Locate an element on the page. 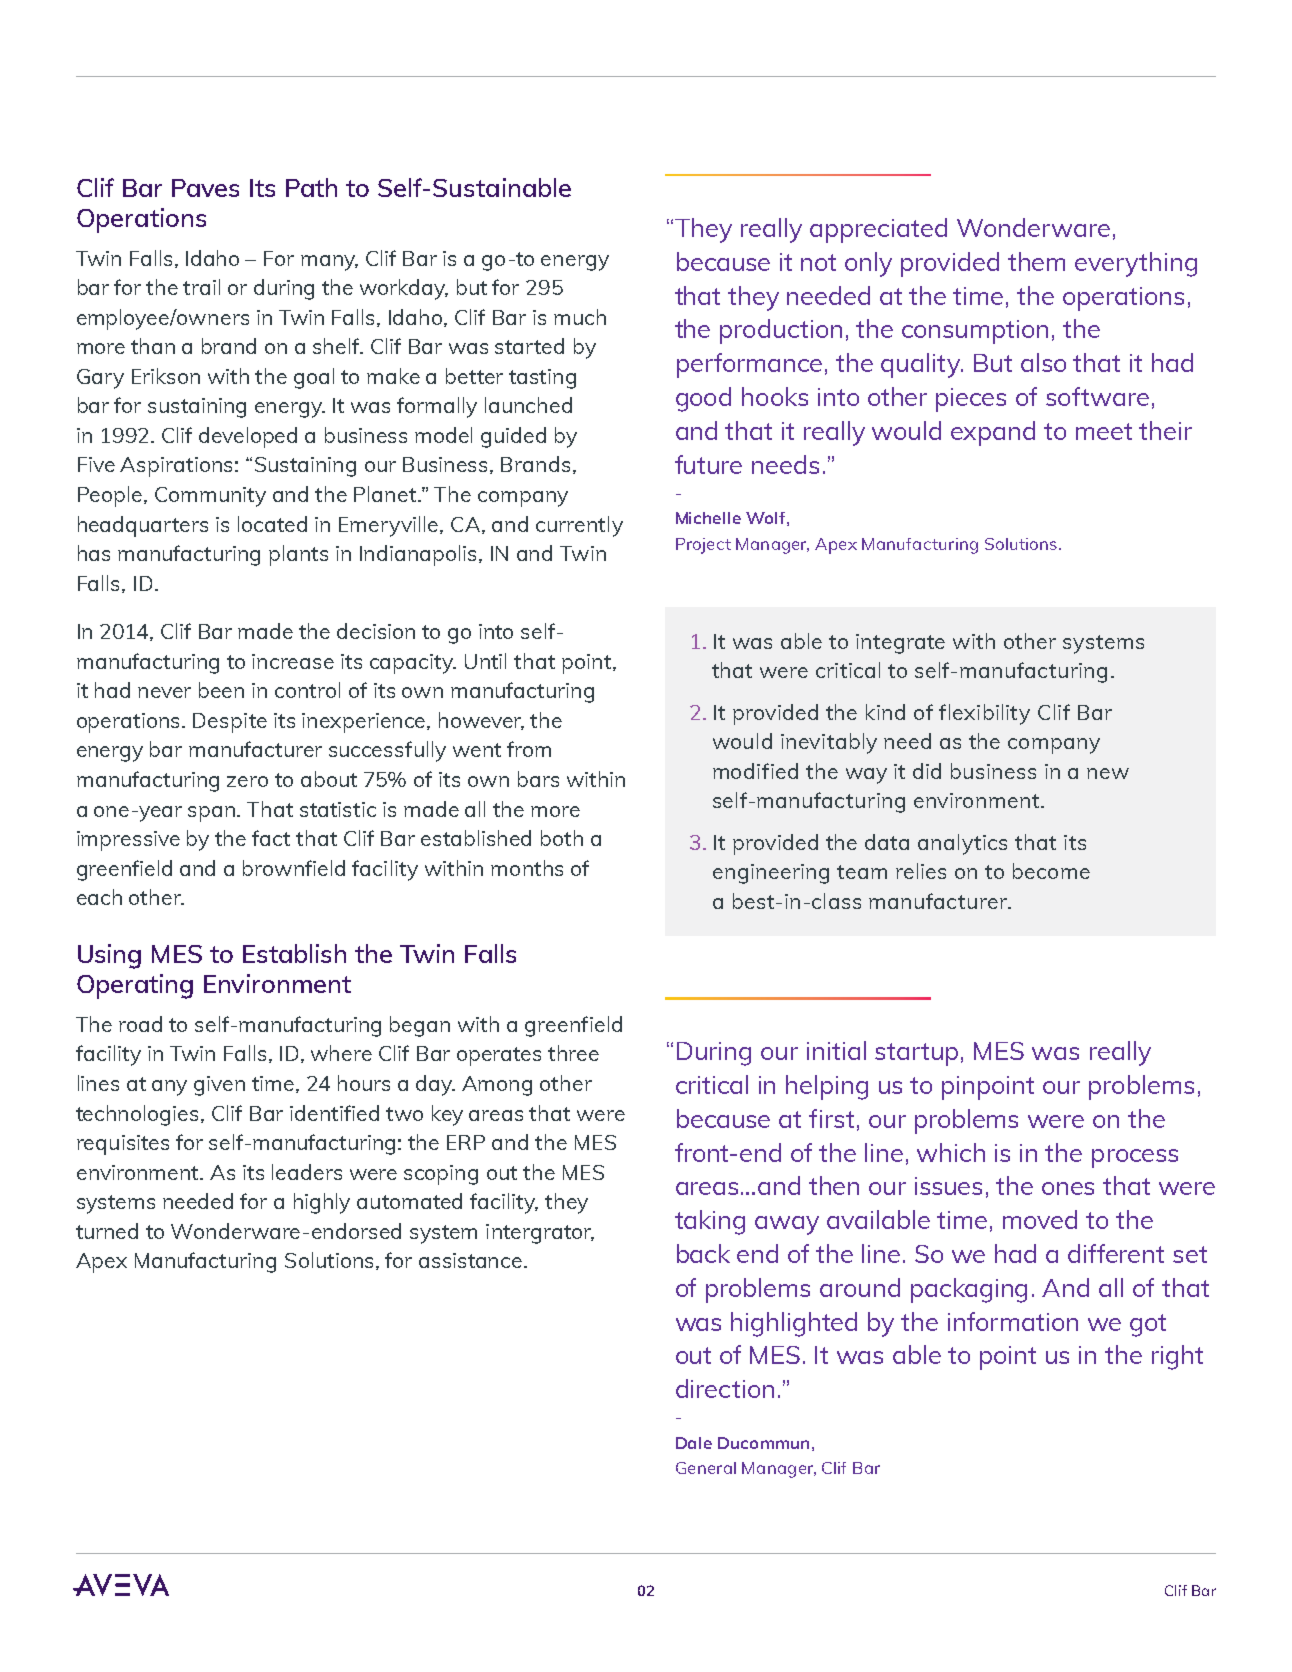  Paves is located at coordinates (205, 188).
